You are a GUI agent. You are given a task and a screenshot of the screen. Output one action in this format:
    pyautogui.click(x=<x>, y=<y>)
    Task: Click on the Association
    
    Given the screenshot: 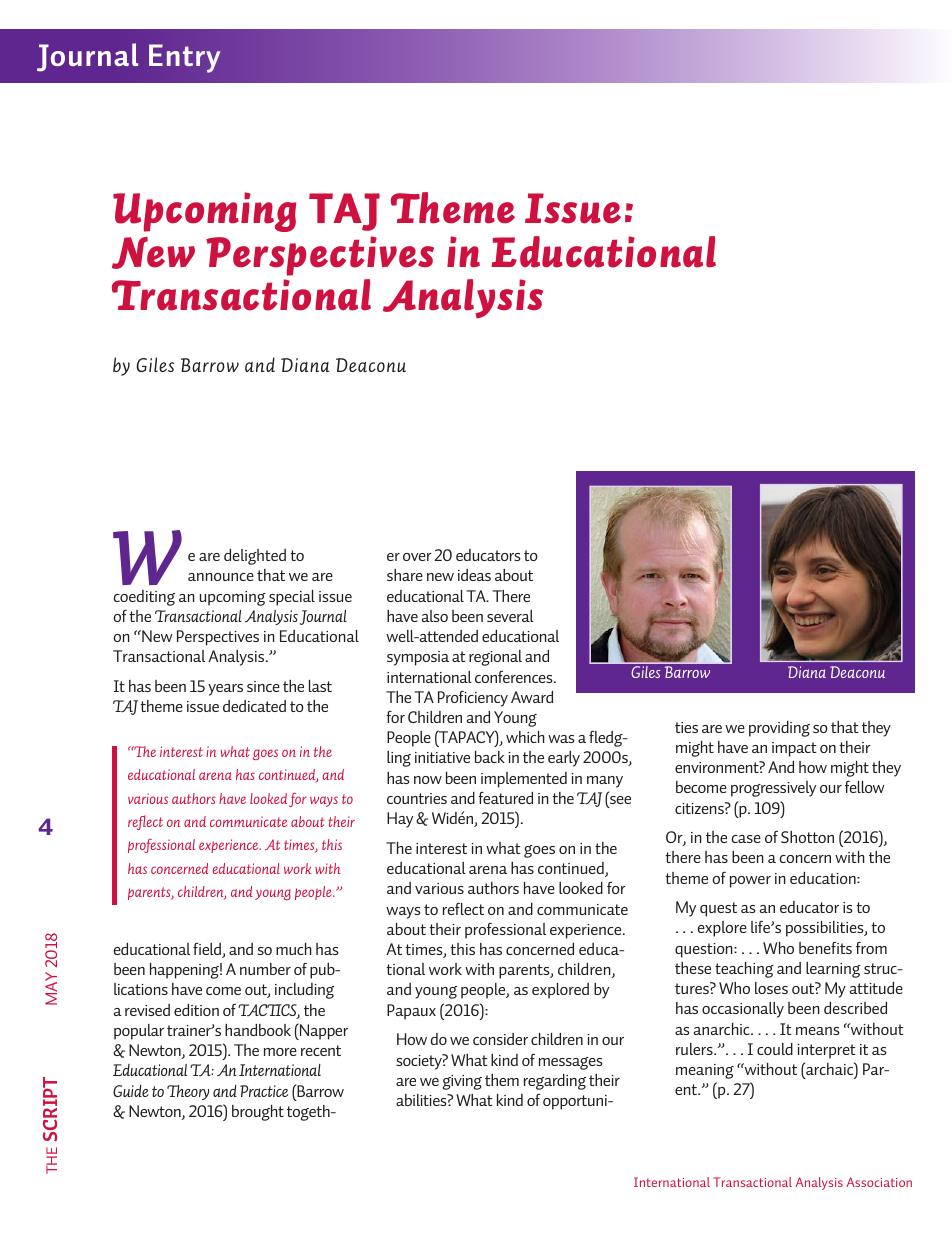 What is the action you would take?
    pyautogui.click(x=879, y=1182)
